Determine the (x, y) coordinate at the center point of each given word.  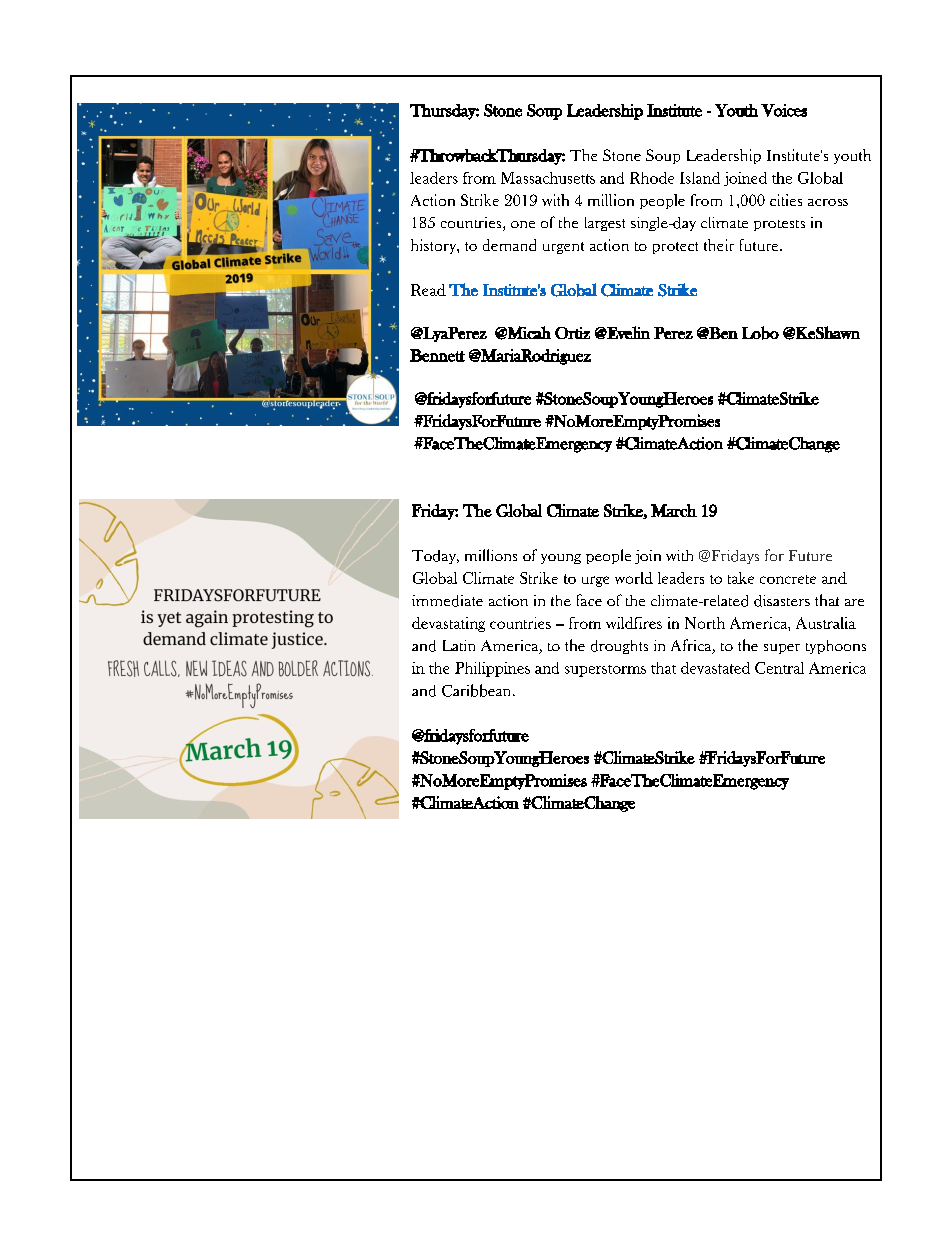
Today (435, 557)
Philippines (492, 669)
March (674, 510)
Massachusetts (548, 178)
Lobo (760, 333)
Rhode (652, 178)
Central (779, 668)
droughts (619, 647)
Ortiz (572, 333)
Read (428, 290)
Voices (784, 110)
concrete (788, 579)
